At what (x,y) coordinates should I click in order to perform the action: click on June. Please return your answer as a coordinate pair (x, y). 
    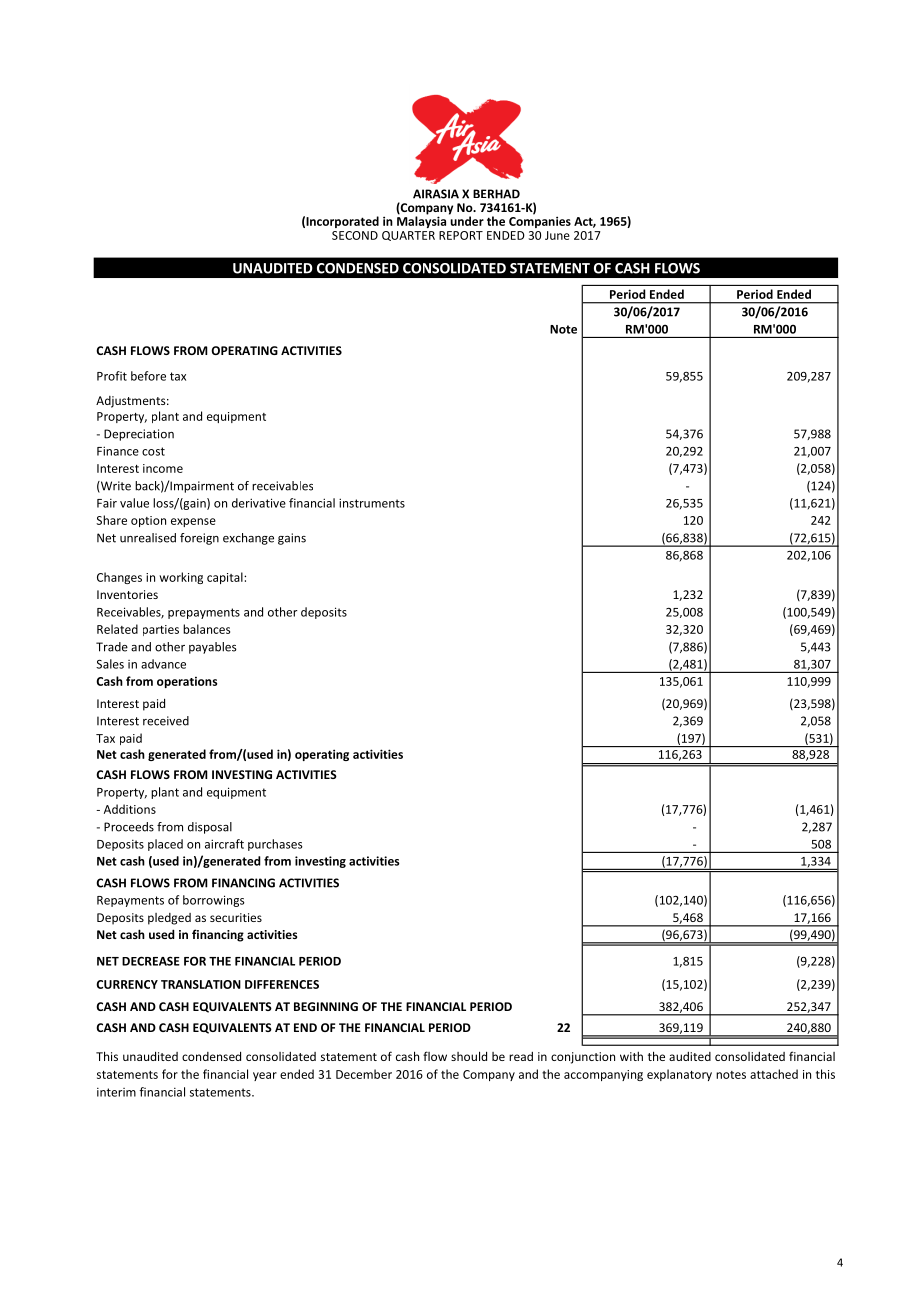
    Looking at the image, I should click on (557, 235).
